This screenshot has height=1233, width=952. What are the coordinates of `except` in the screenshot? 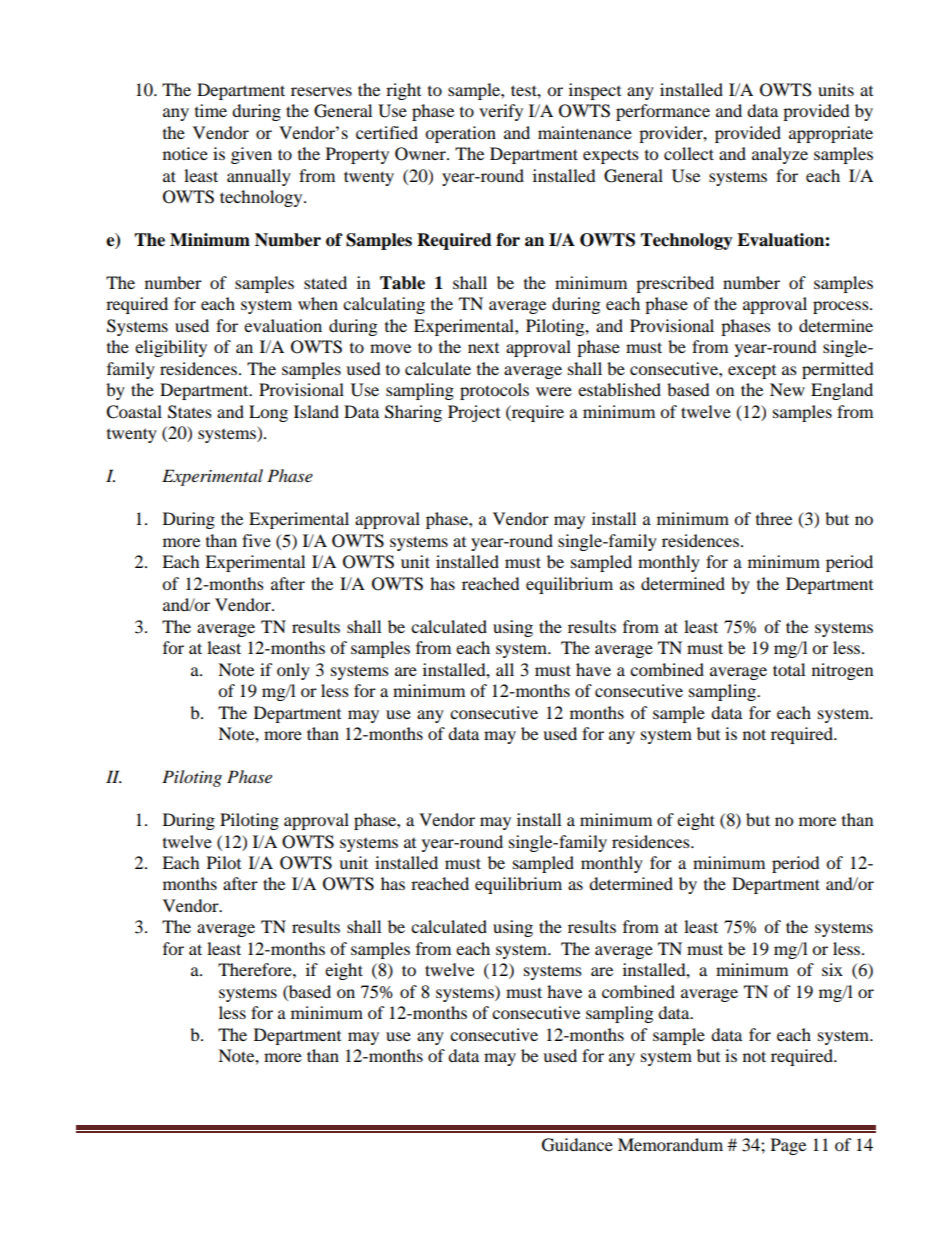 It's located at (752, 372).
